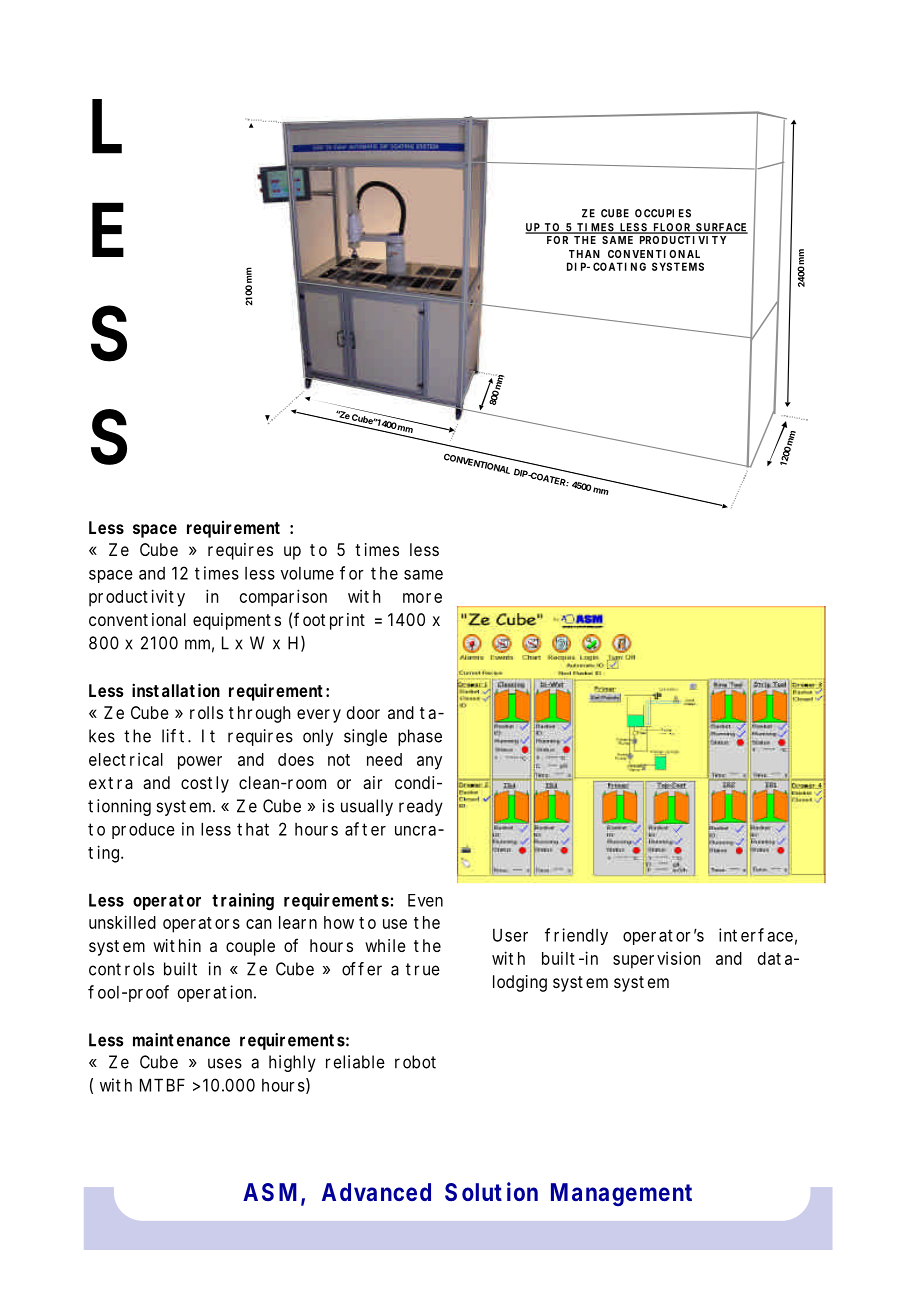 This screenshot has width=924, height=1307. What do you see at coordinates (307, 573) in the screenshot?
I see `volume` at bounding box center [307, 573].
